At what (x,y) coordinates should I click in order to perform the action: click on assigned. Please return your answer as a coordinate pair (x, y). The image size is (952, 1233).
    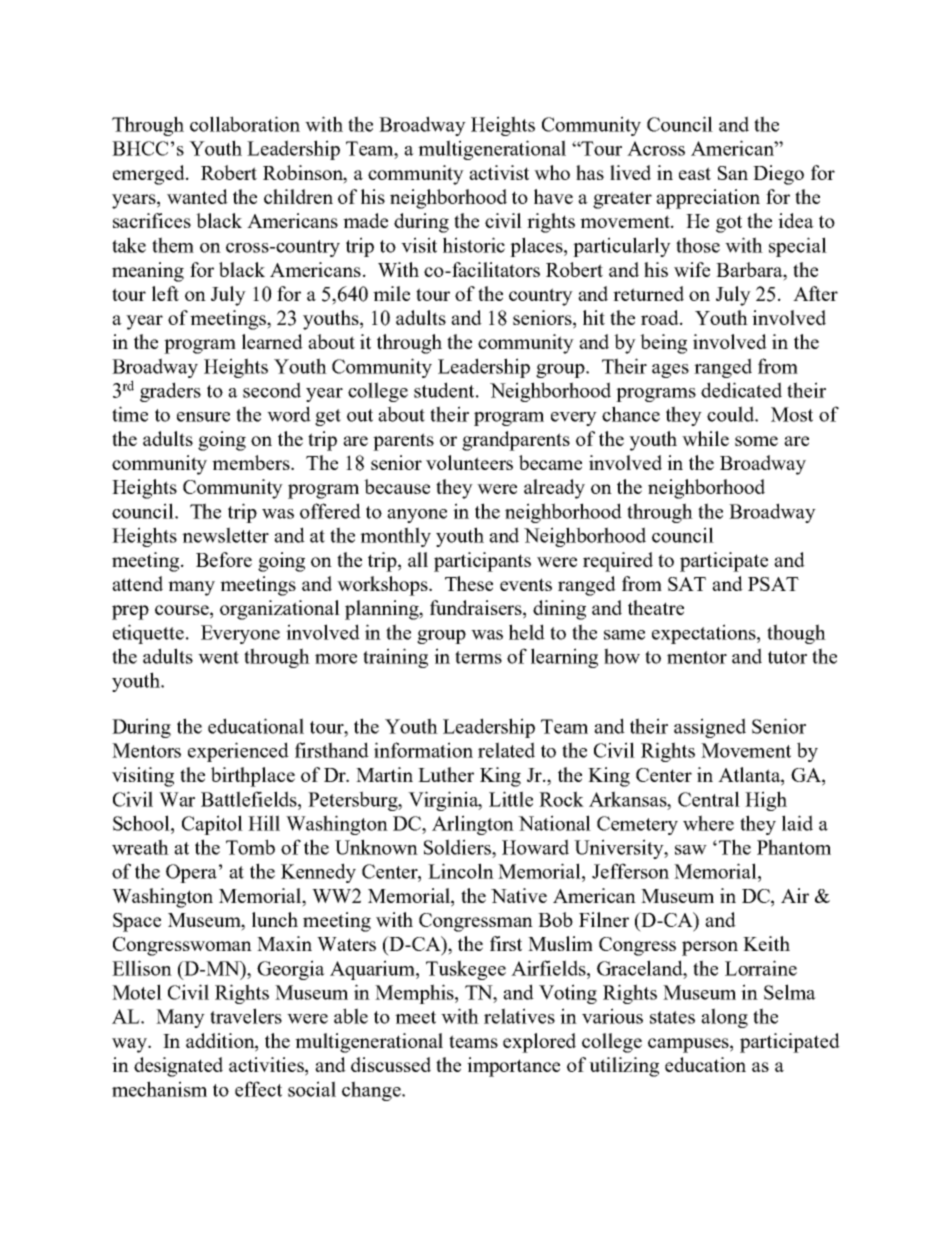
    Looking at the image, I should click on (710, 728).
